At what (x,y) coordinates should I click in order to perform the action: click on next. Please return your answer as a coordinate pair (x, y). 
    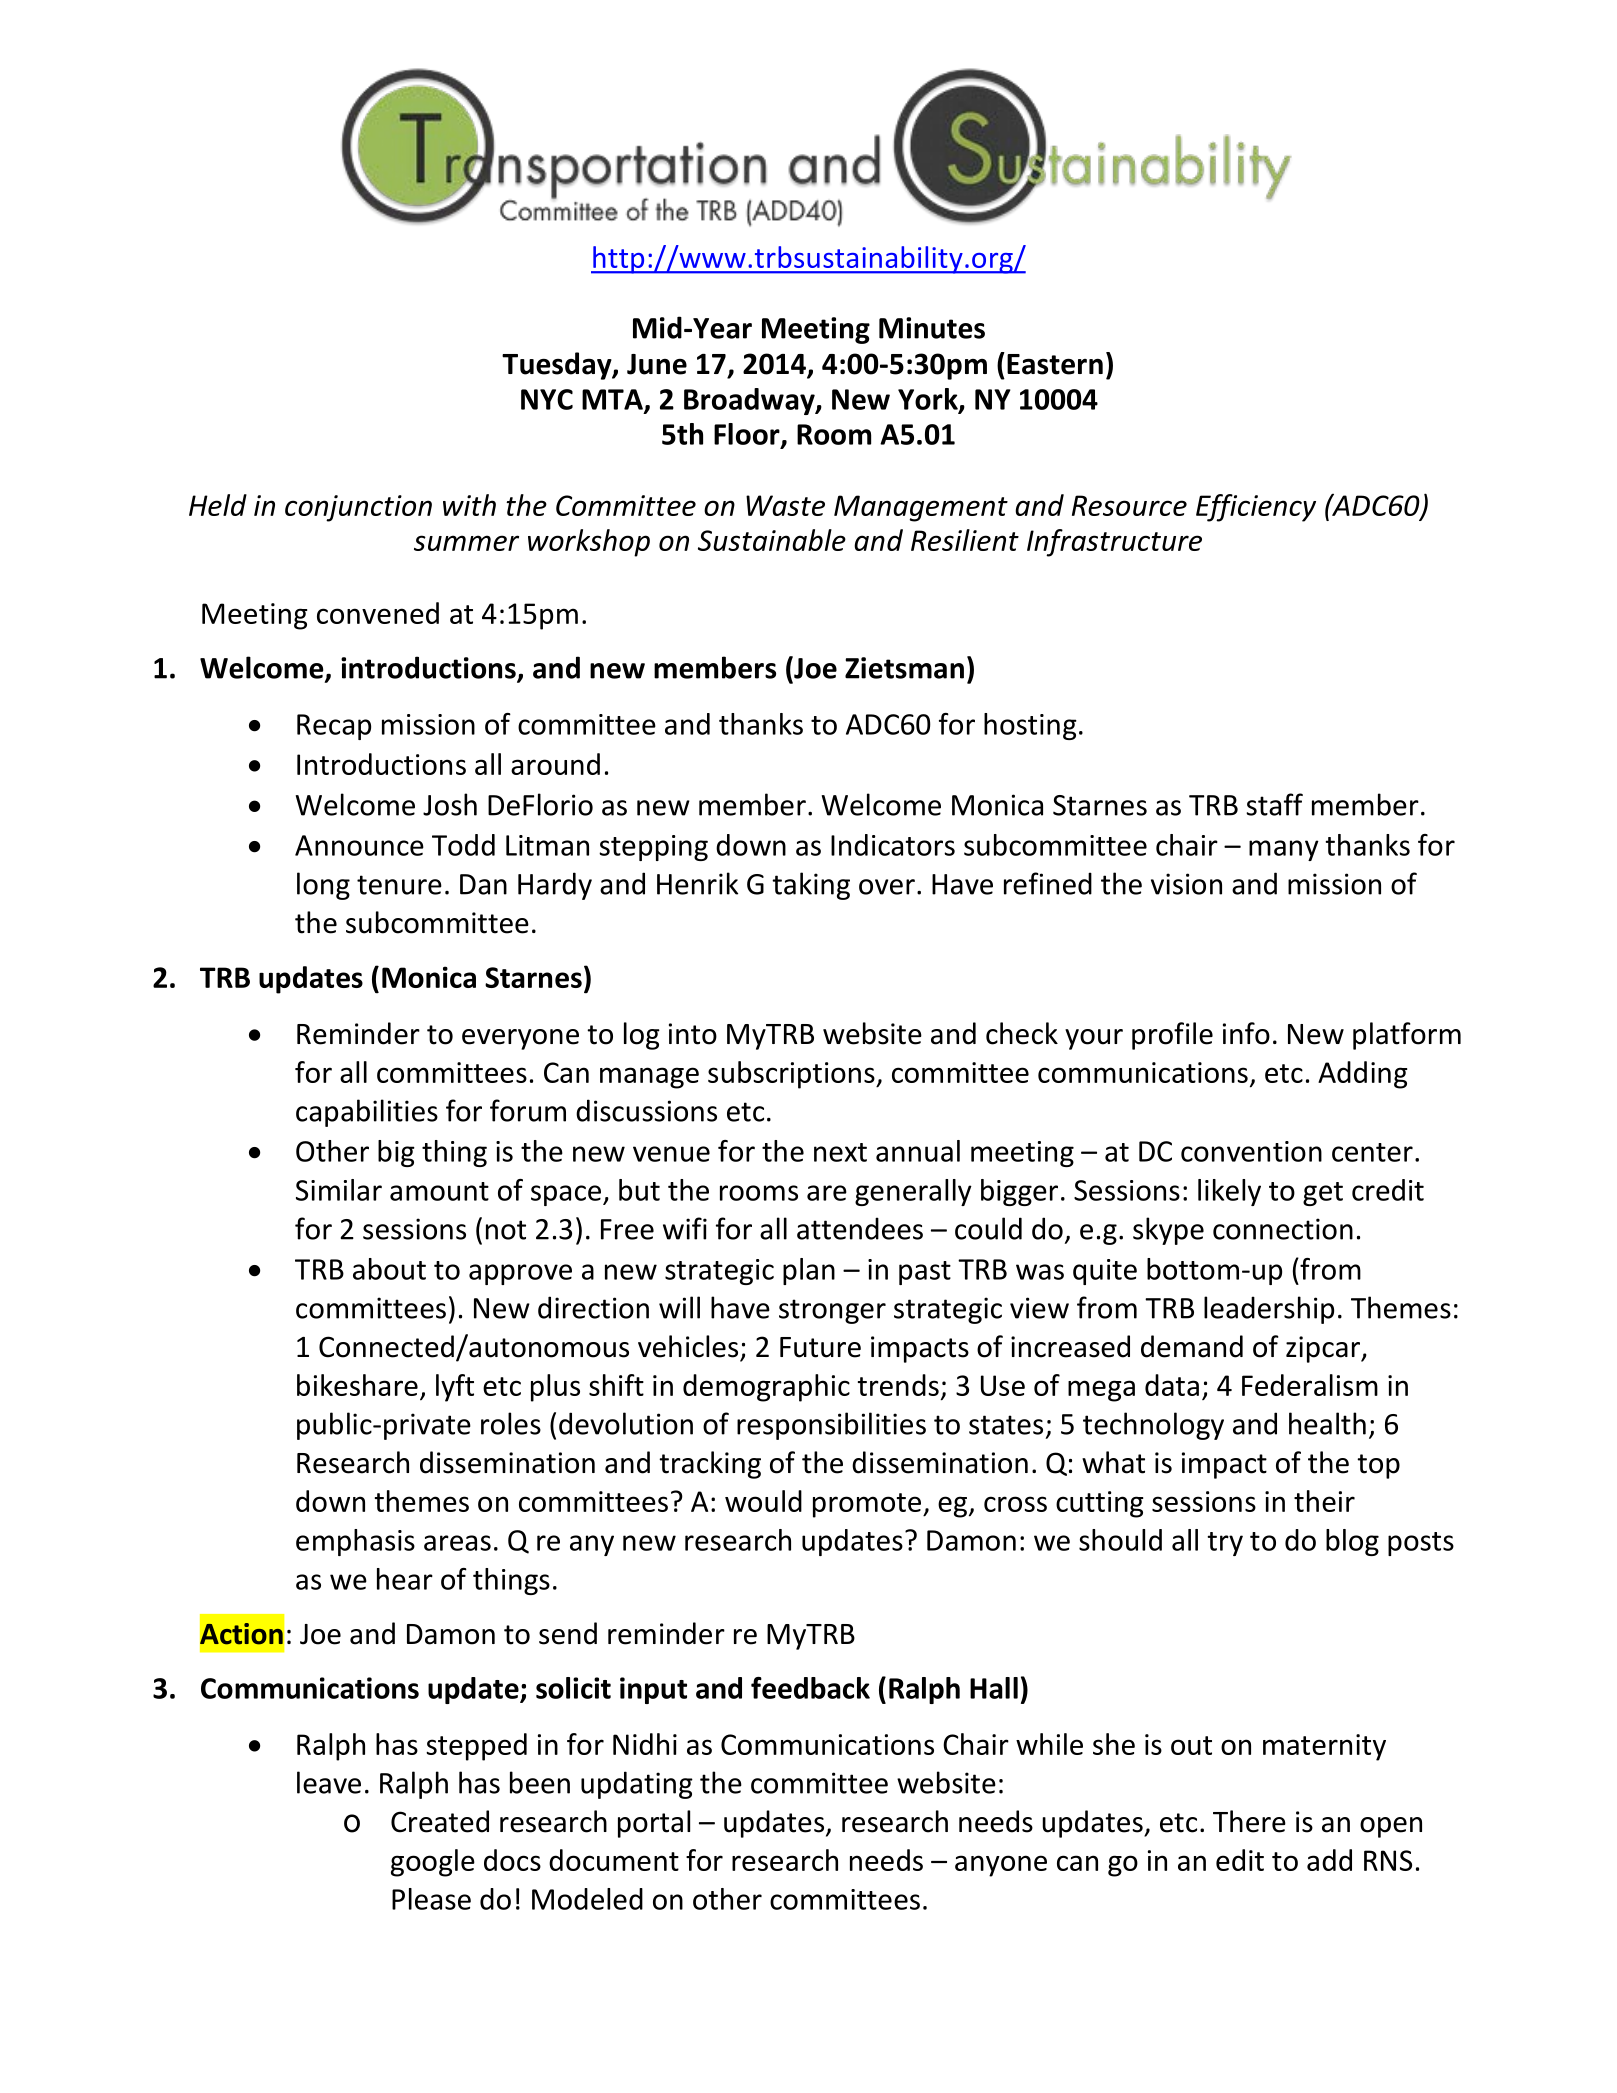
    Looking at the image, I should click on (840, 1152).
